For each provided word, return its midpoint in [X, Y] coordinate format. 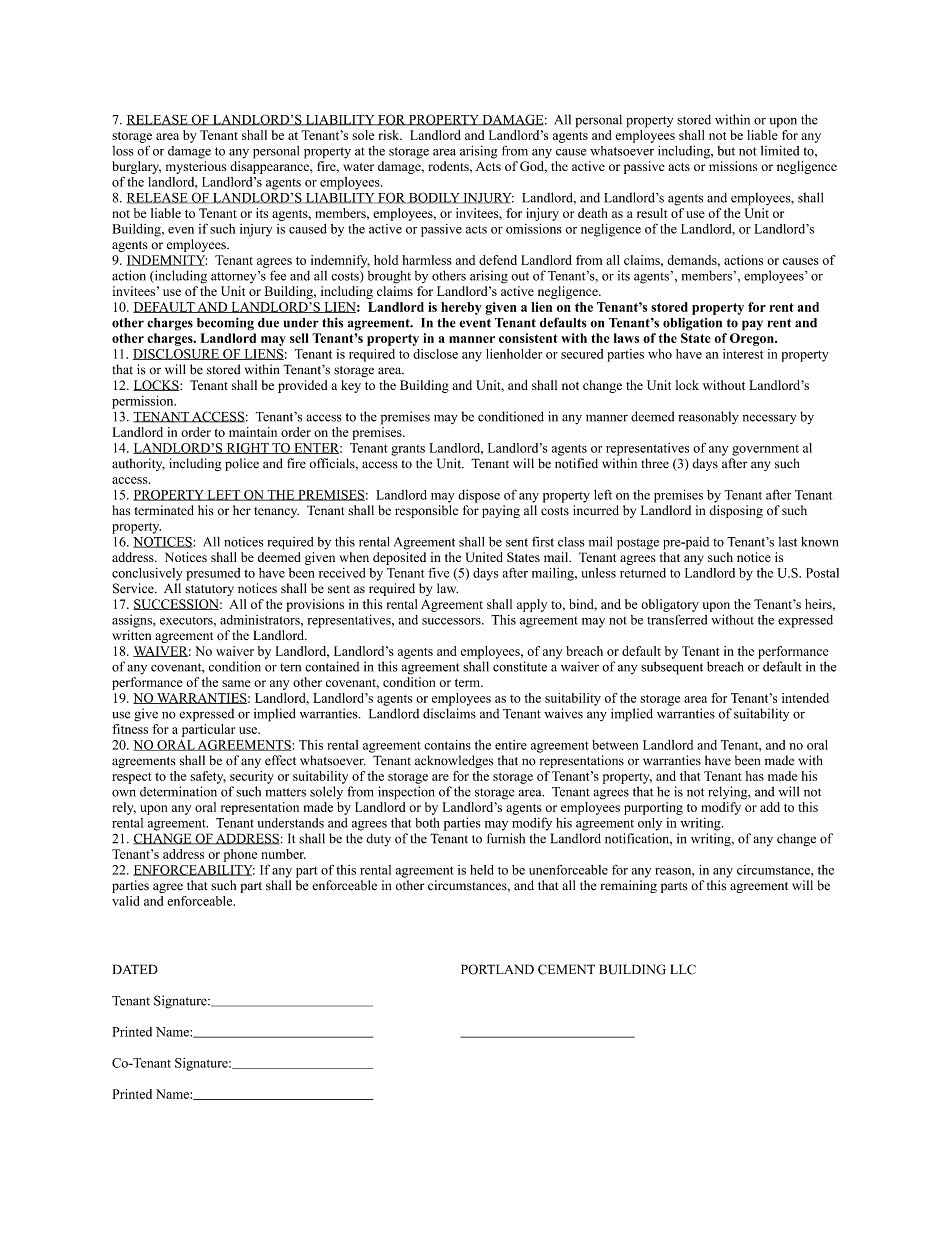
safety [208, 777]
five [438, 572]
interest [743, 354]
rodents [449, 166]
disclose [435, 354]
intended [805, 698]
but [726, 151]
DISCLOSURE [177, 354]
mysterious [196, 167]
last [788, 542]
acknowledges [454, 761]
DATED [135, 969]
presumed [213, 574]
